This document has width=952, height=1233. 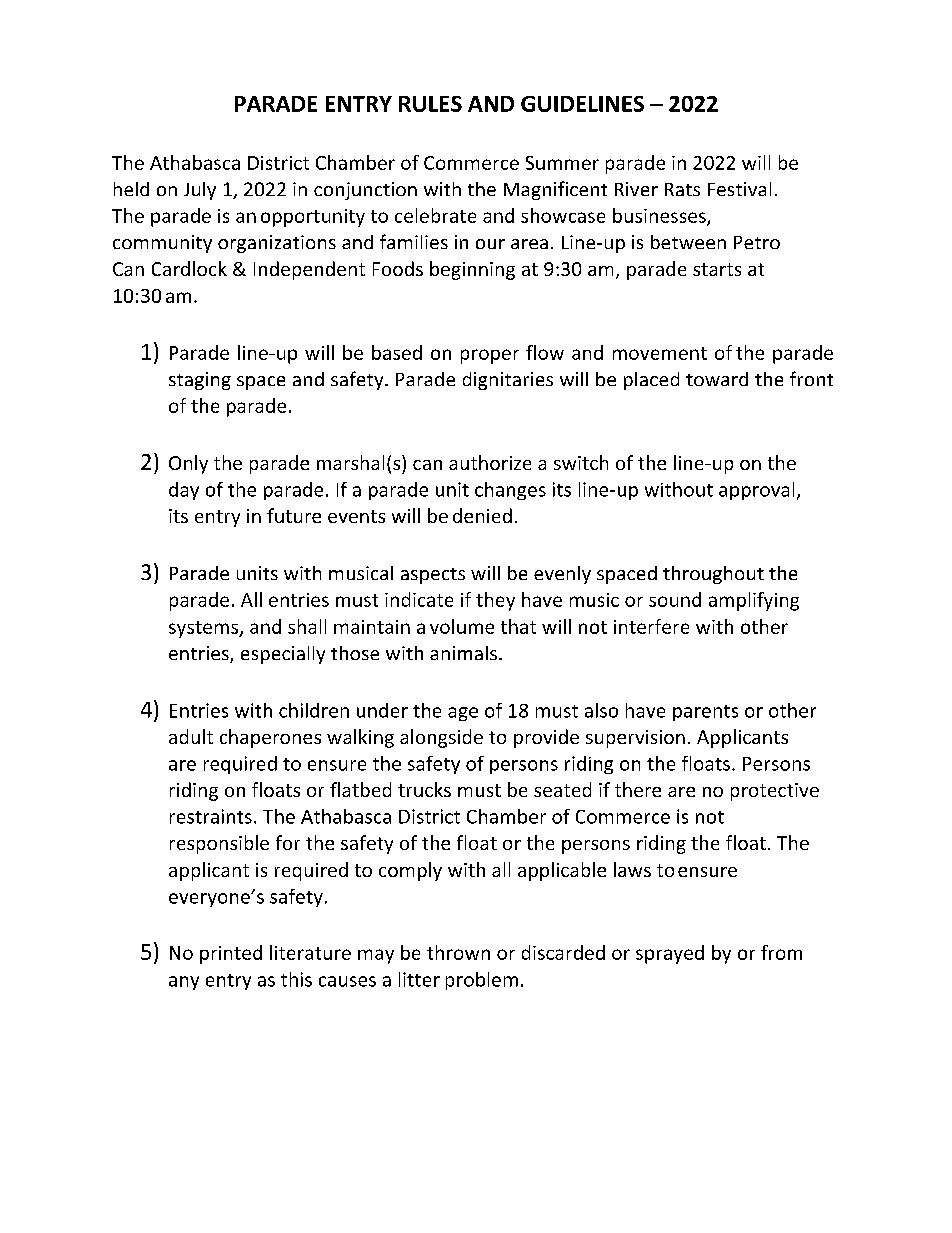 I want to click on thrown, so click(x=458, y=952).
